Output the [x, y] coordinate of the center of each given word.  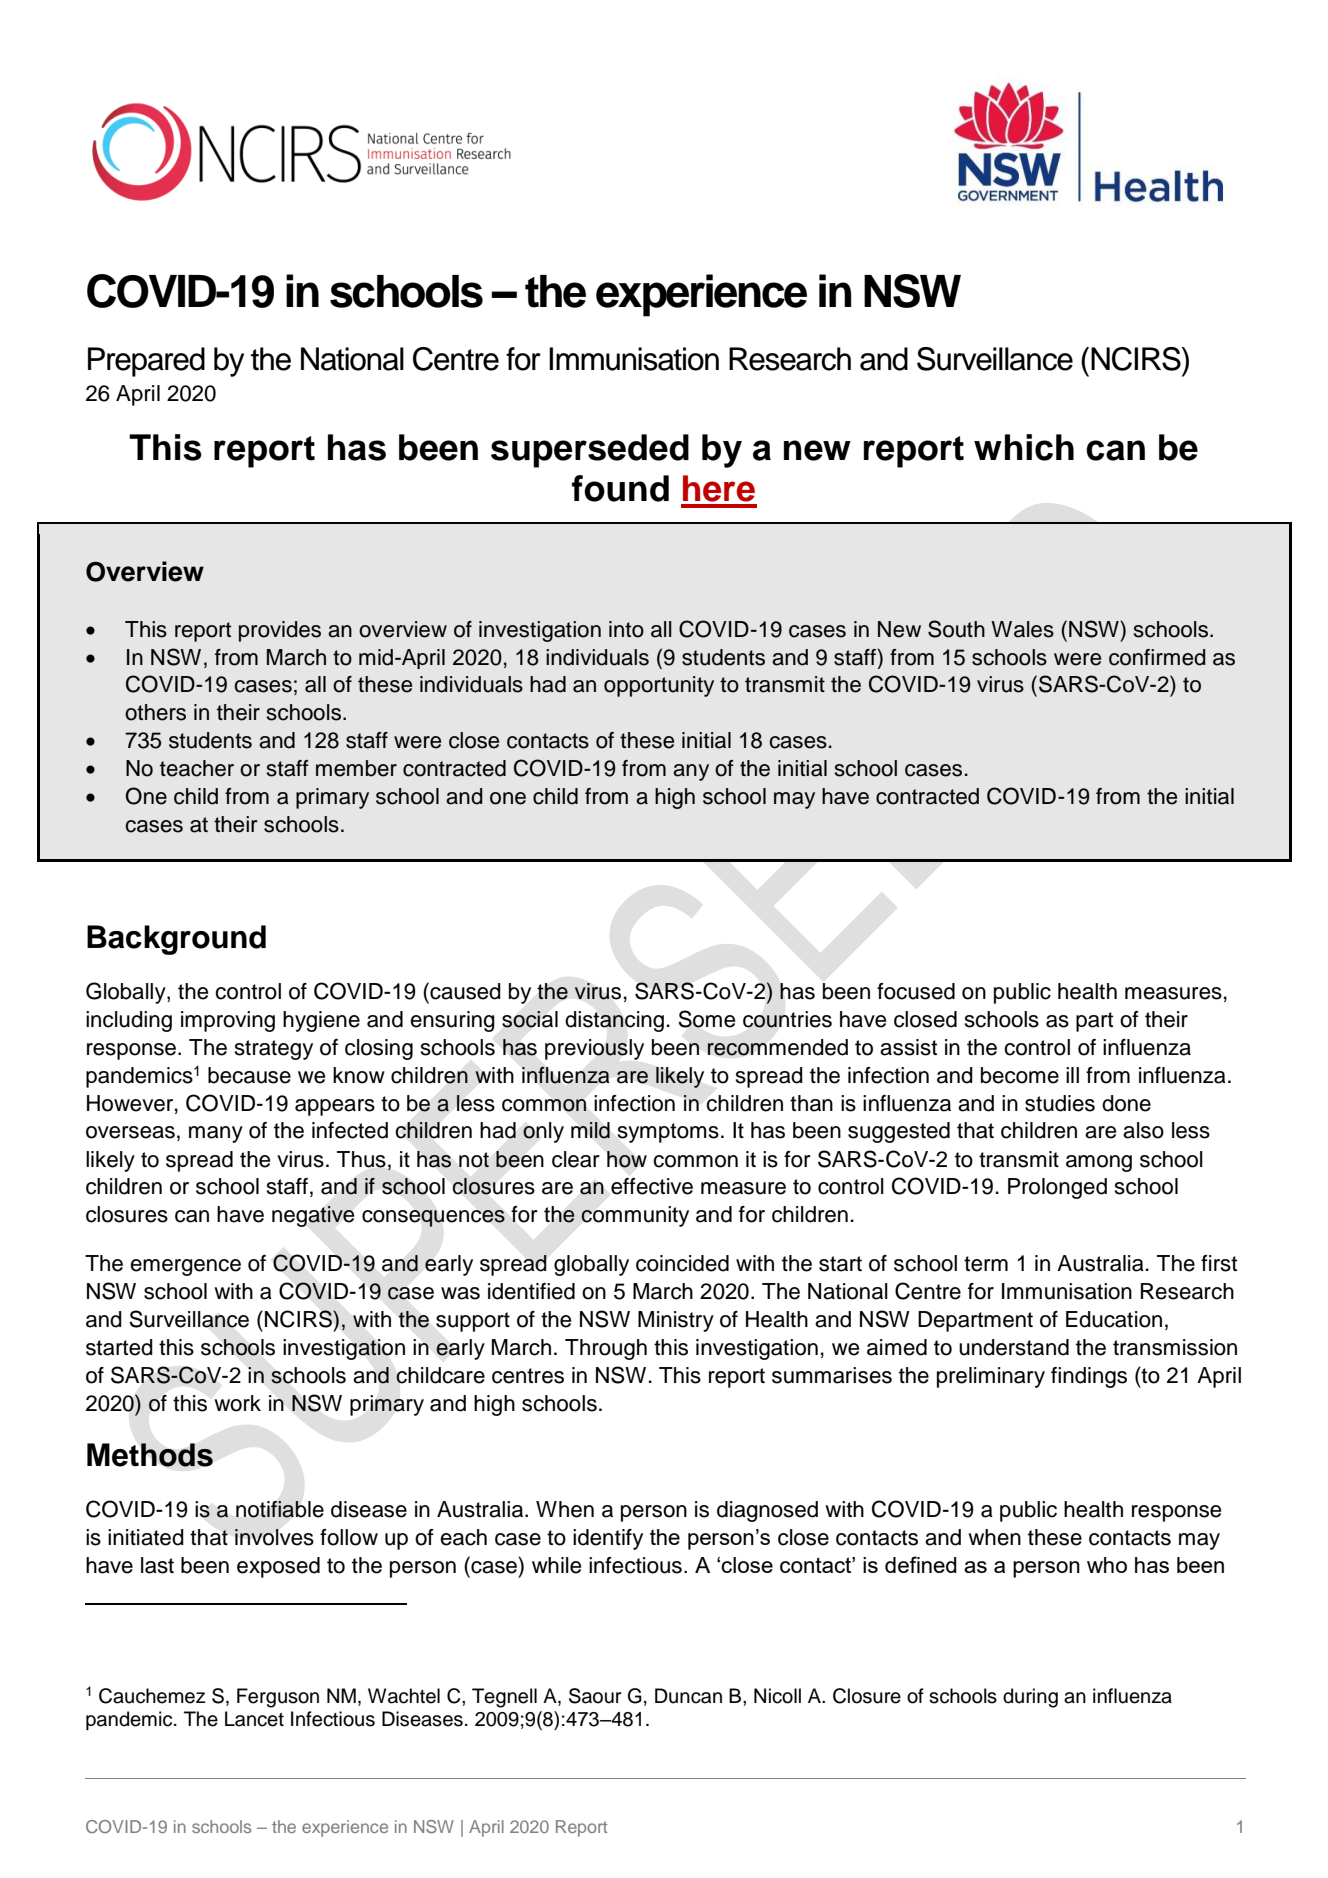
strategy [273, 1050]
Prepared [146, 362]
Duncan [688, 1696]
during [1030, 1698]
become [1020, 1075]
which [1024, 447]
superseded [590, 451]
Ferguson [278, 1698]
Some [706, 1019]
